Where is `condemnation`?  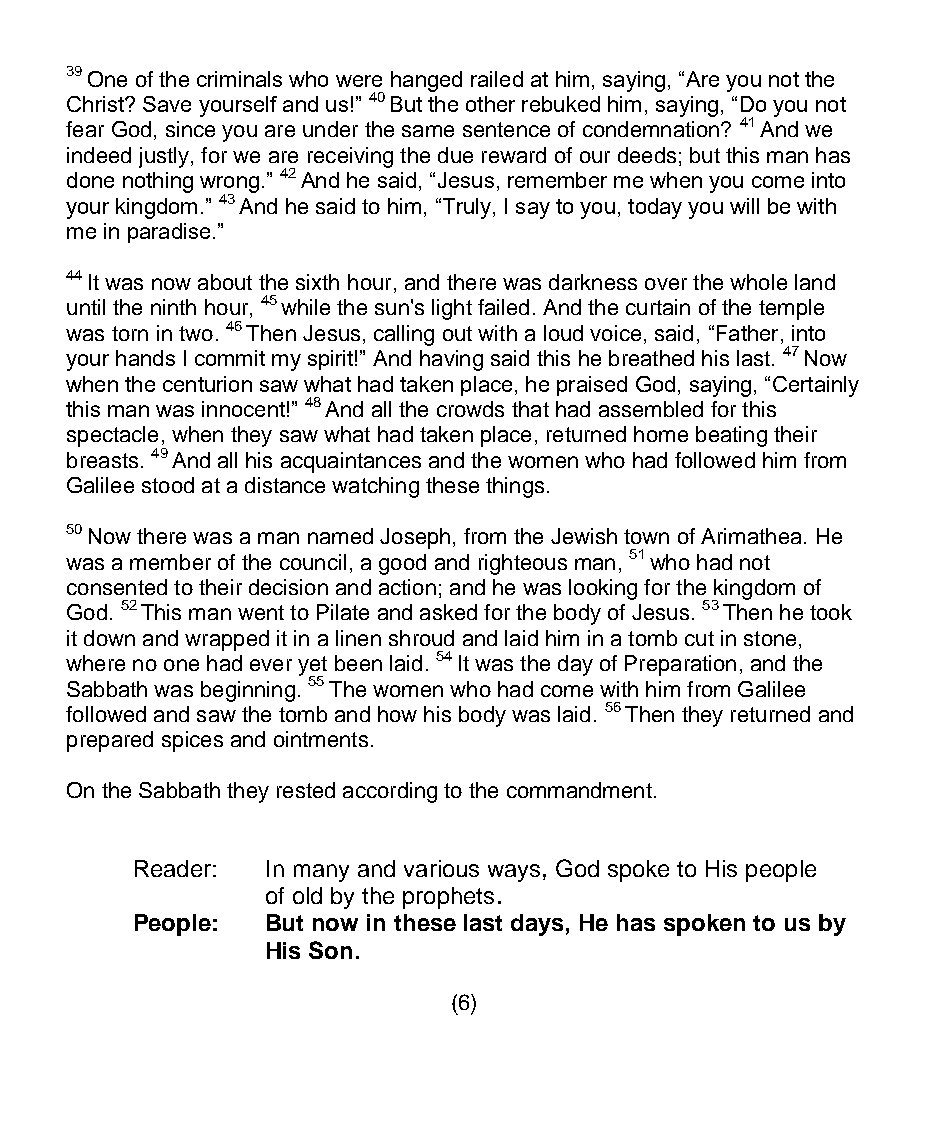
condemnation is located at coordinates (652, 129).
